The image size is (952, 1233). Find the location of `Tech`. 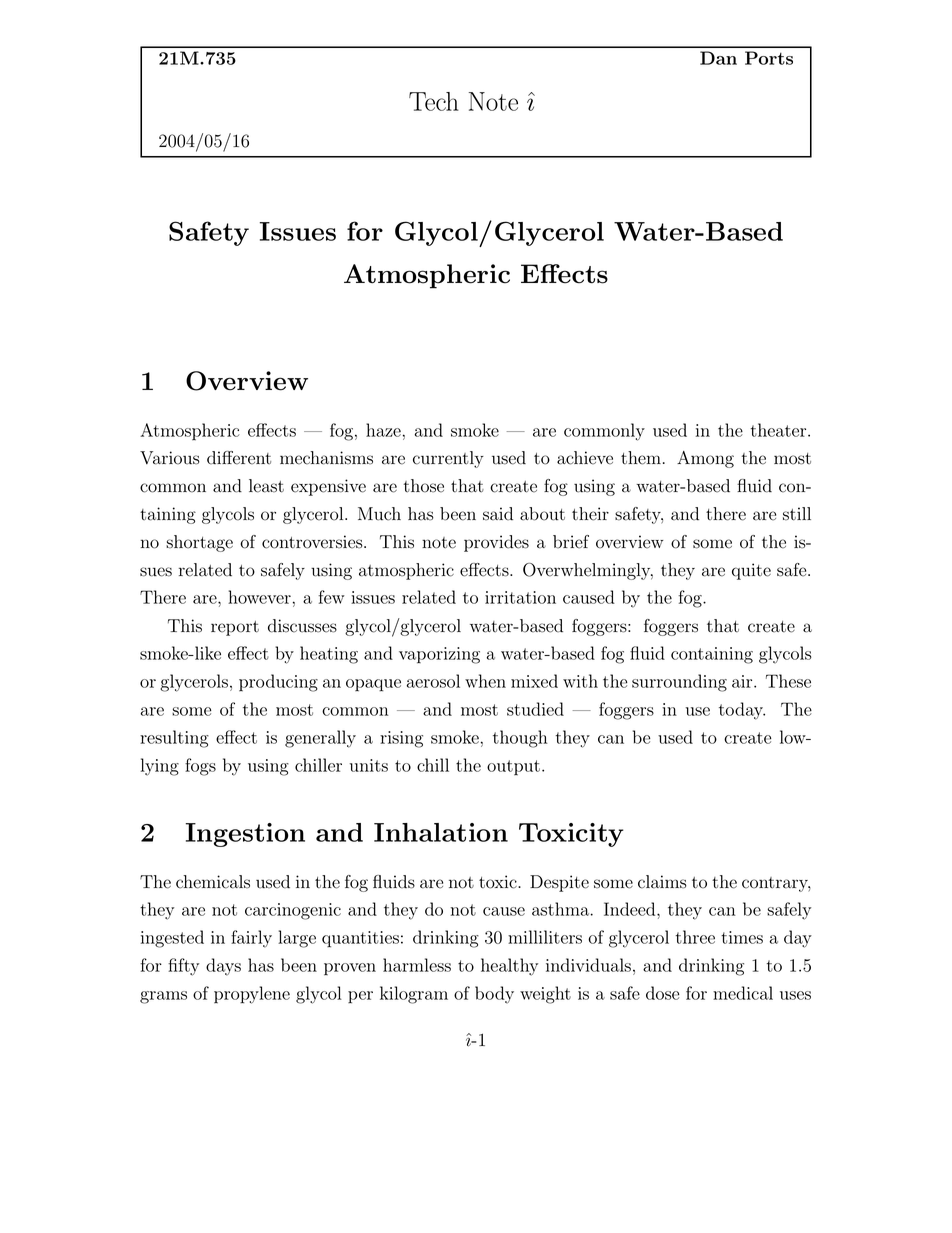

Tech is located at coordinates (434, 101).
